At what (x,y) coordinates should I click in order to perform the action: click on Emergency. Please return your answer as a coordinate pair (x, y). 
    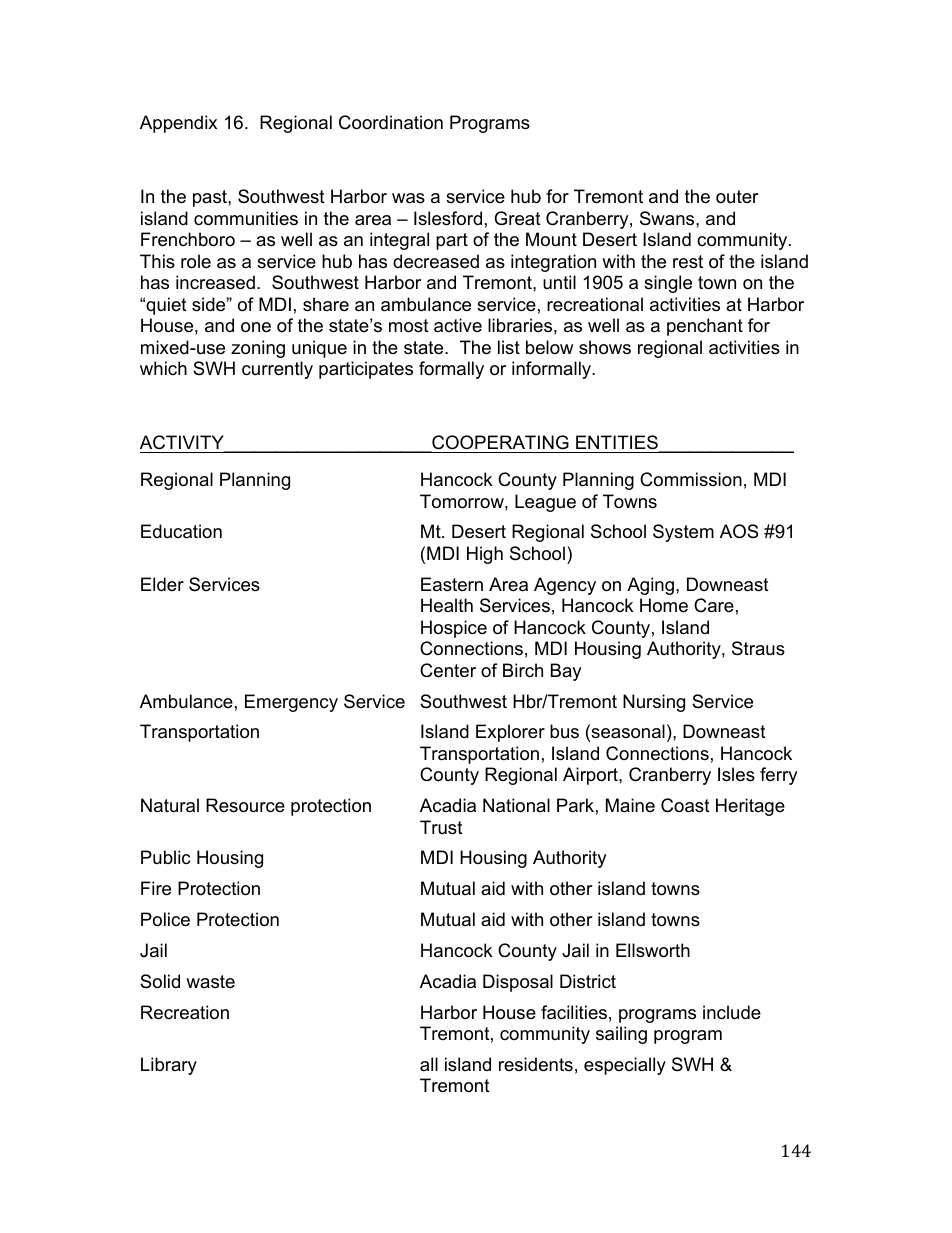
    Looking at the image, I should click on (291, 703).
